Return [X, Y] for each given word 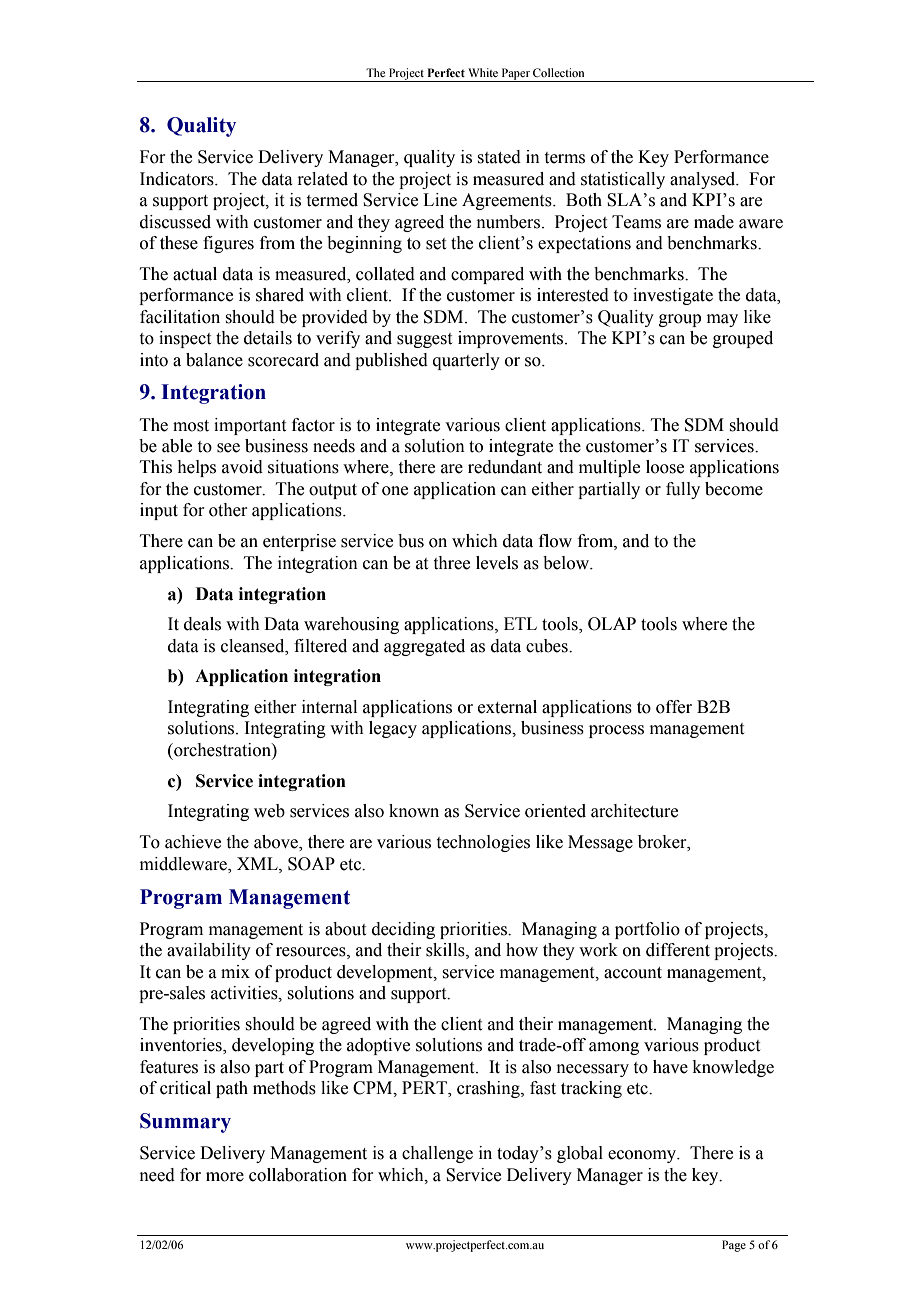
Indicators [178, 179]
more [225, 1177]
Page [734, 1246]
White [483, 72]
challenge [437, 1154]
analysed [704, 180]
